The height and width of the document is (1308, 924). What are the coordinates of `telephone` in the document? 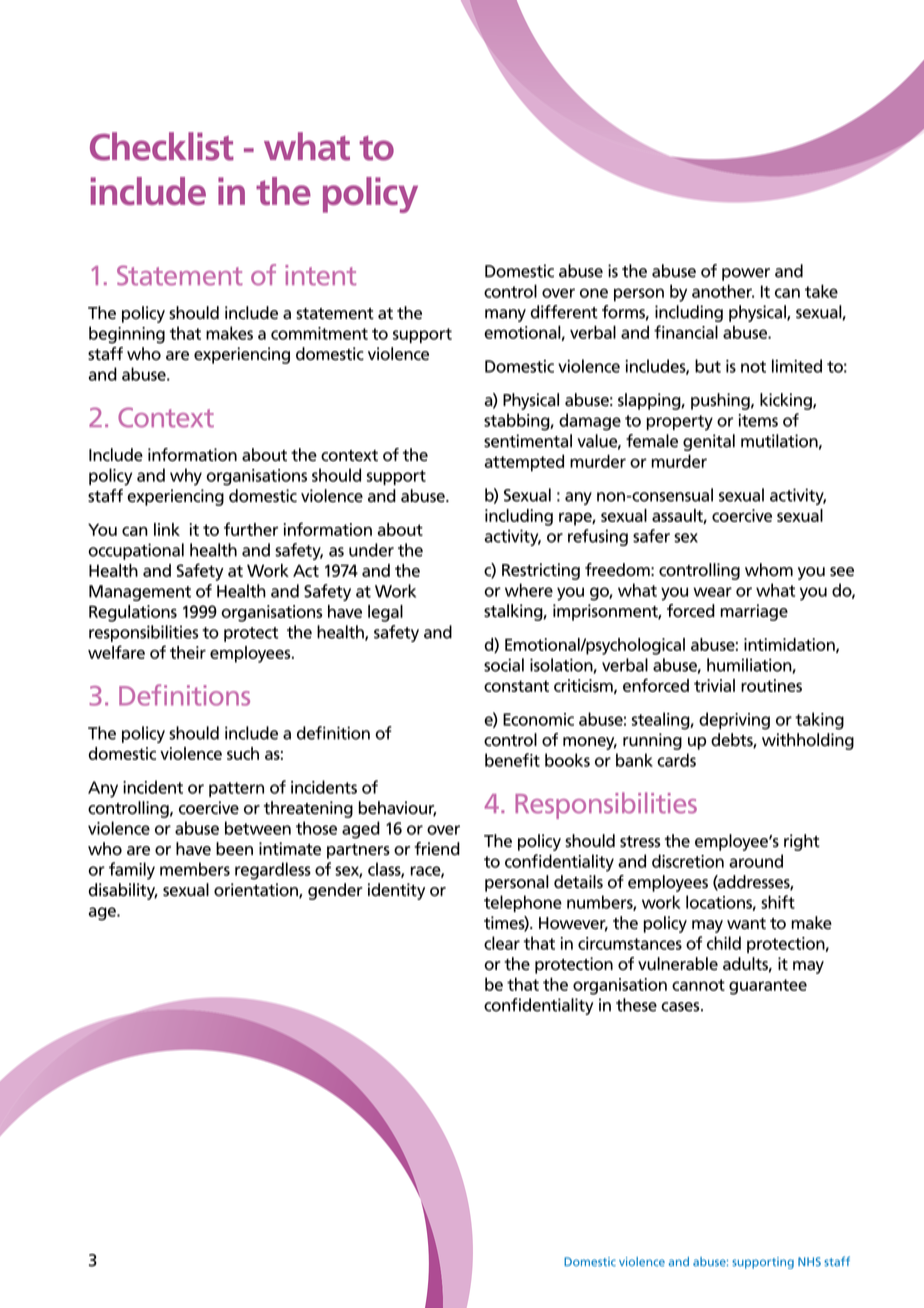 It's located at (523, 903).
